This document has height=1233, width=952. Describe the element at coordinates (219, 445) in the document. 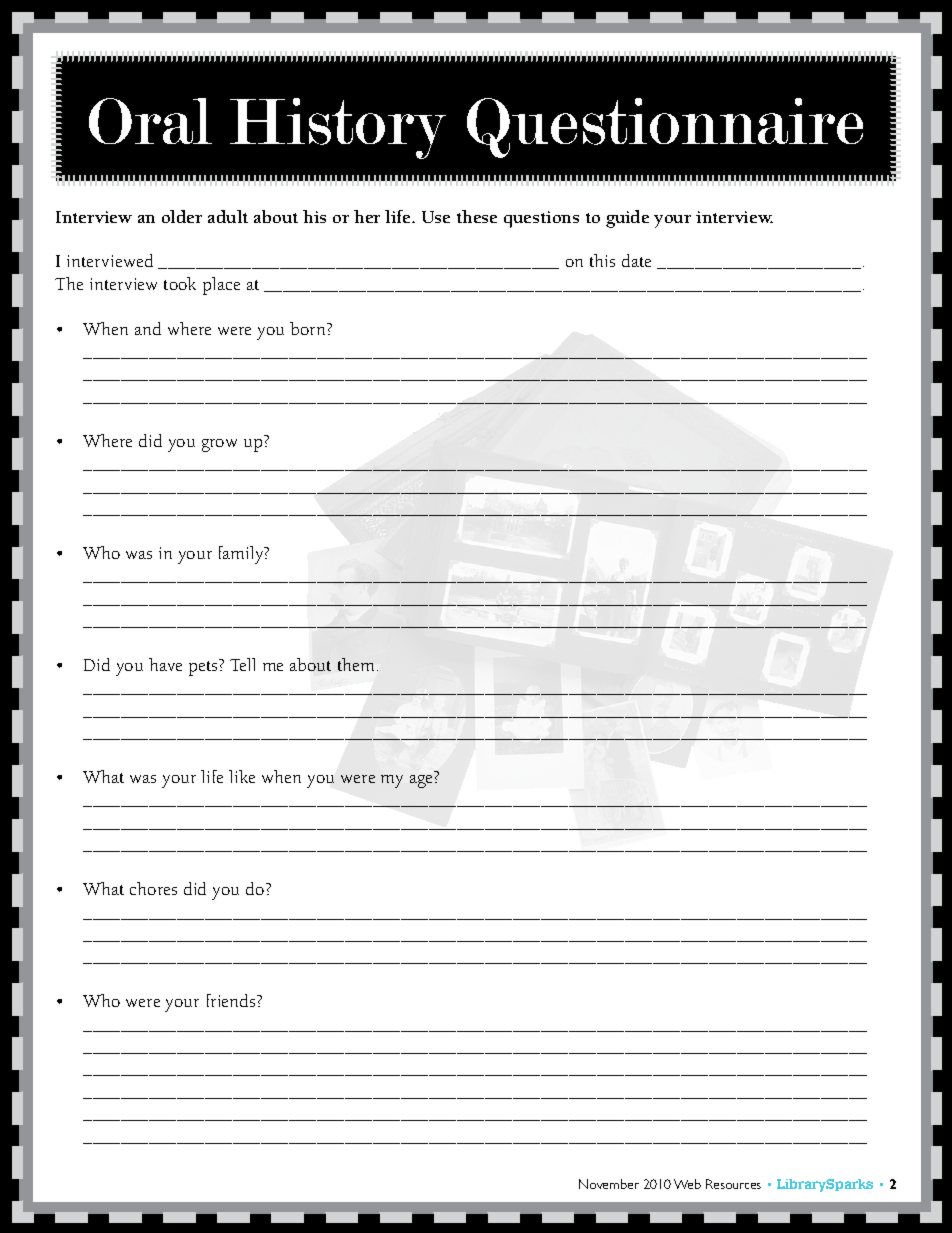

I see `grow` at that location.
